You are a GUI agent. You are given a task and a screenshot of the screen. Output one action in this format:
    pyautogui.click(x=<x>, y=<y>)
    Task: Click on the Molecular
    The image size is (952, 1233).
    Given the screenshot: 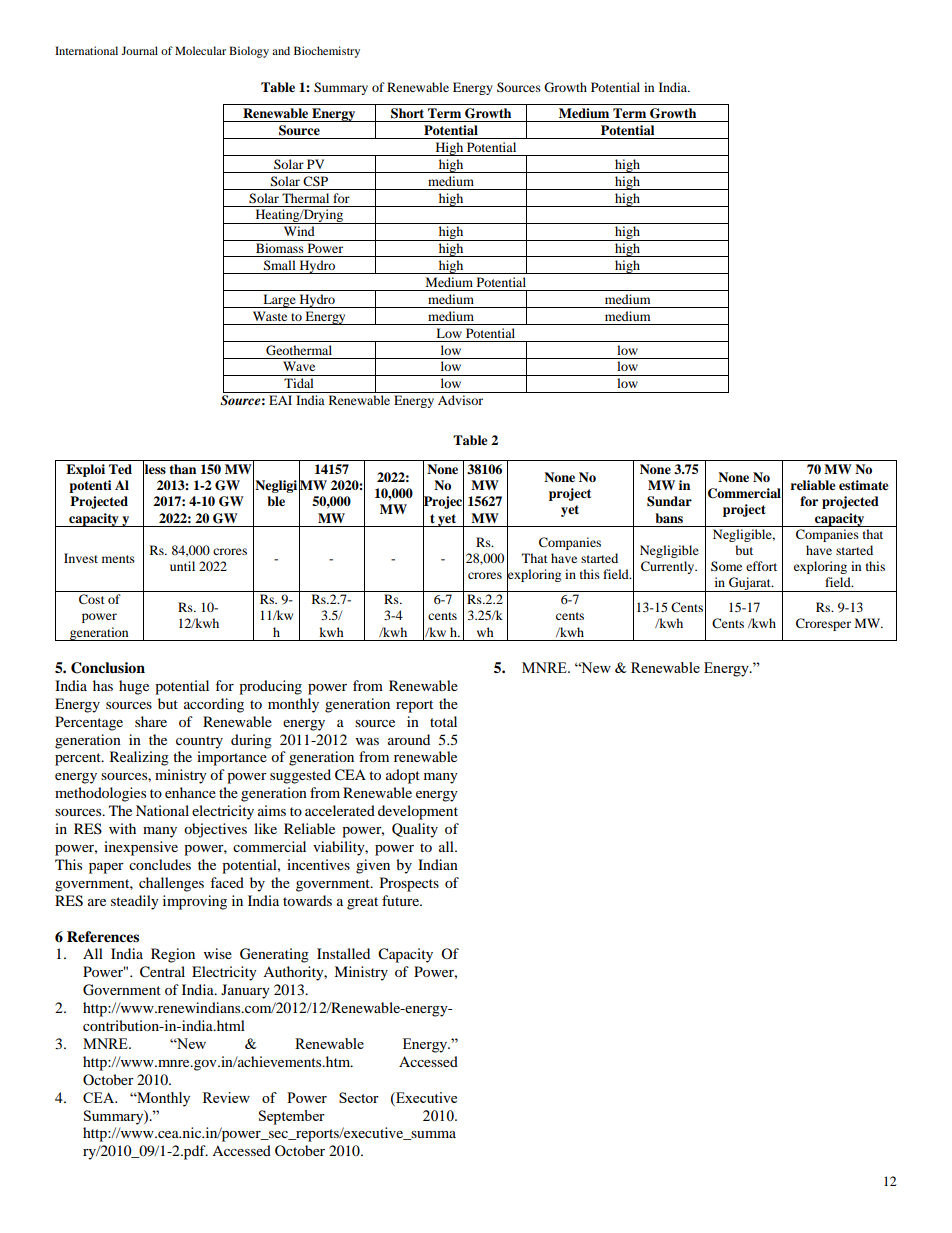 What is the action you would take?
    pyautogui.click(x=200, y=50)
